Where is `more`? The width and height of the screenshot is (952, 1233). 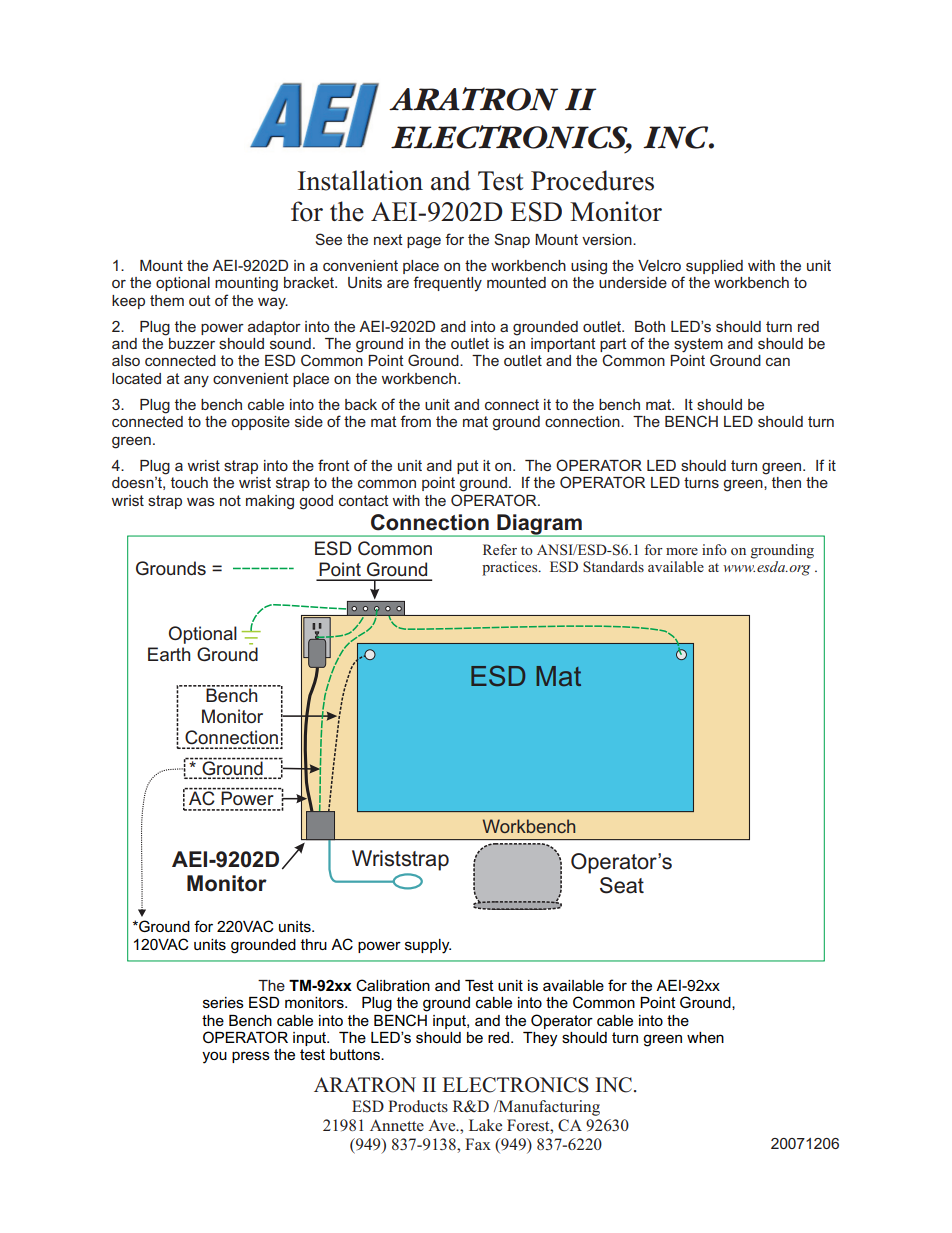 more is located at coordinates (682, 551).
